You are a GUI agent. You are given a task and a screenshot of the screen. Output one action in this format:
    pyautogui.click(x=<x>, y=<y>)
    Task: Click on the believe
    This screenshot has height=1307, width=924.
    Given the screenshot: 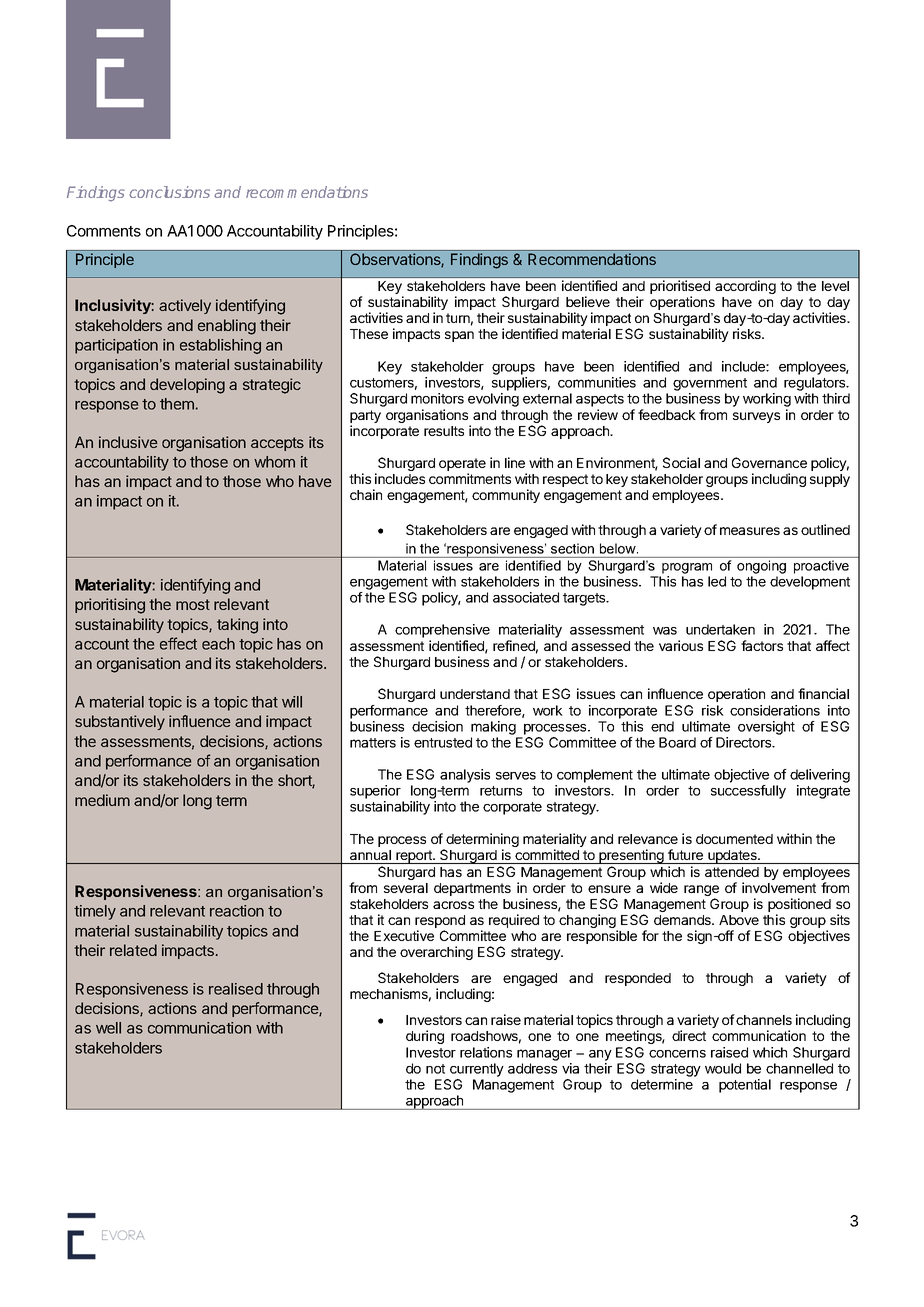 What is the action you would take?
    pyautogui.click(x=588, y=301)
